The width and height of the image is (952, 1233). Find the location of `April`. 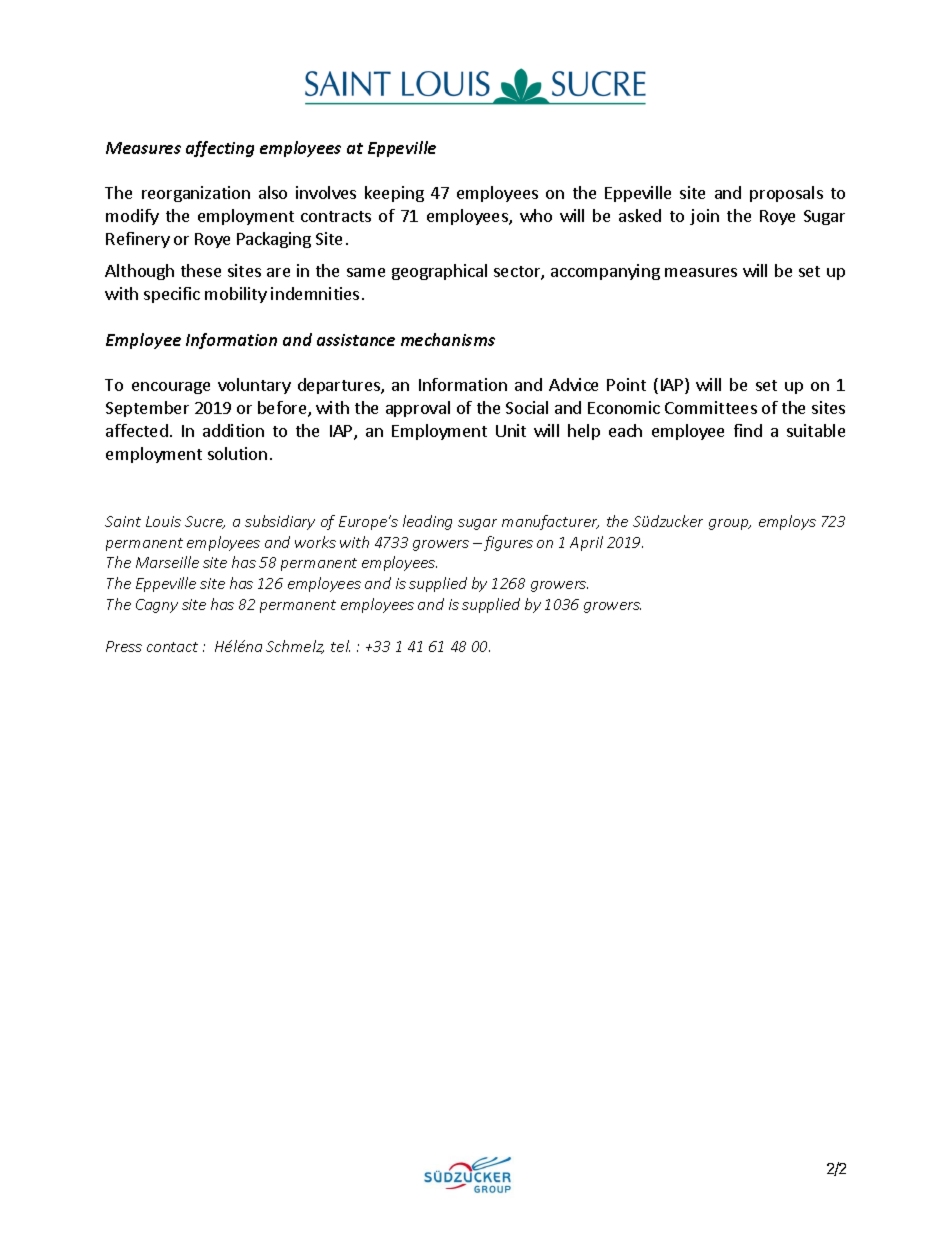

April is located at coordinates (586, 543).
